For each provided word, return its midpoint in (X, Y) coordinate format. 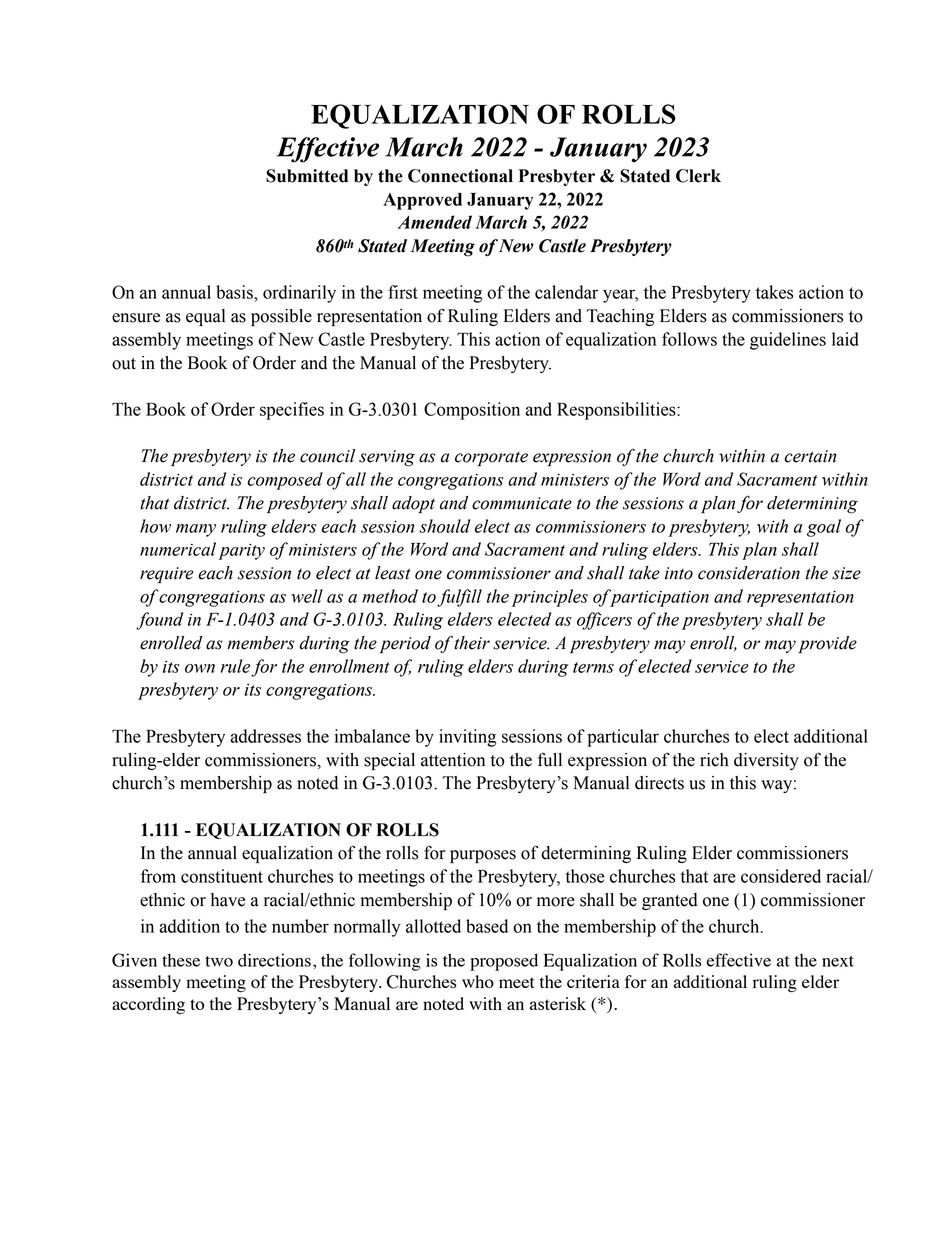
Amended (435, 222)
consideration (749, 573)
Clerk (698, 176)
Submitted (307, 176)
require (166, 575)
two (219, 961)
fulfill (459, 598)
